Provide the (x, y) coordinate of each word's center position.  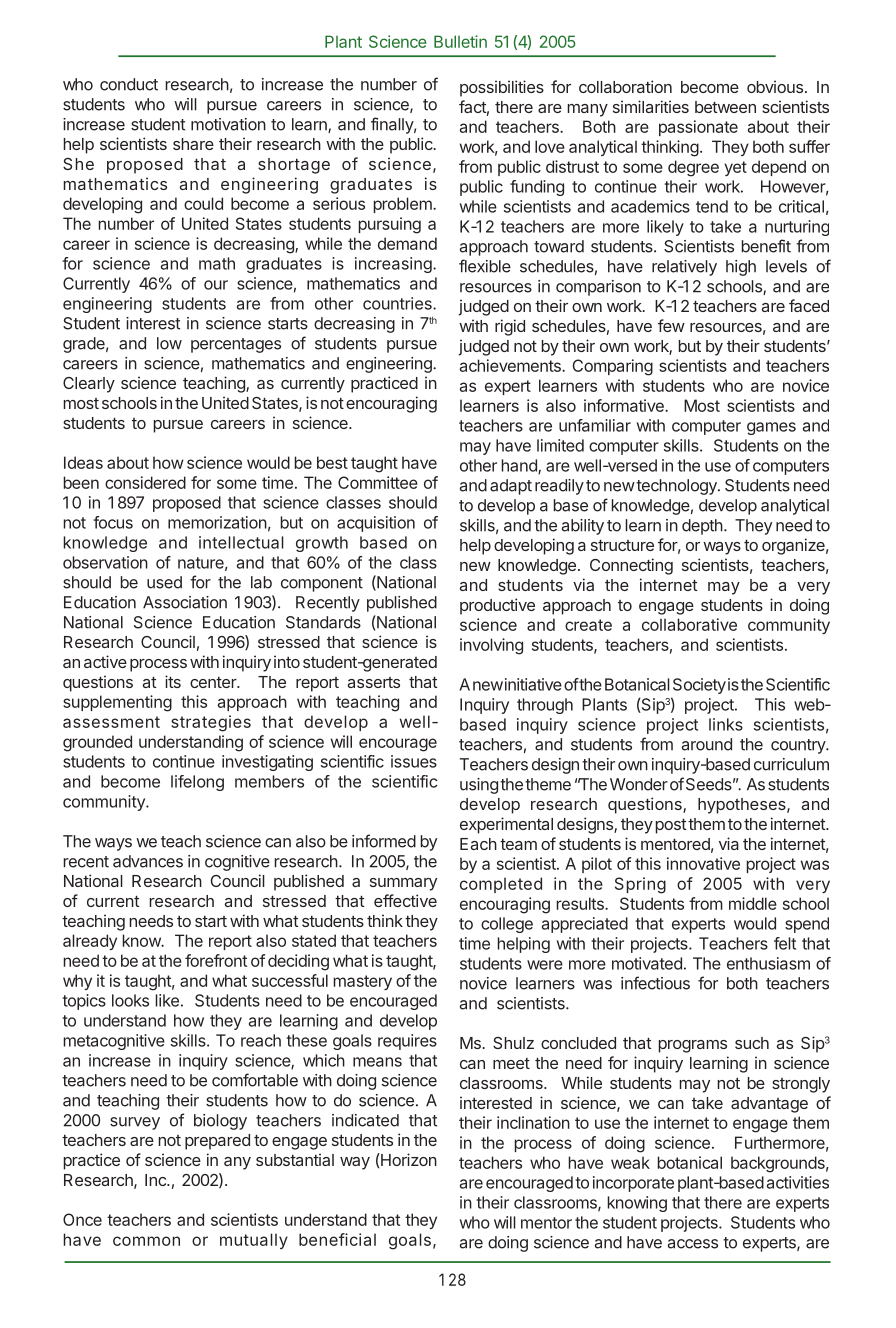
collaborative (689, 624)
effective (405, 900)
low (169, 343)
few (671, 325)
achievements (511, 365)
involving (491, 646)
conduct (129, 84)
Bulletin (460, 41)
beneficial (337, 1239)
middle (753, 903)
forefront (216, 960)
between (725, 107)
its (173, 681)
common (146, 1241)
